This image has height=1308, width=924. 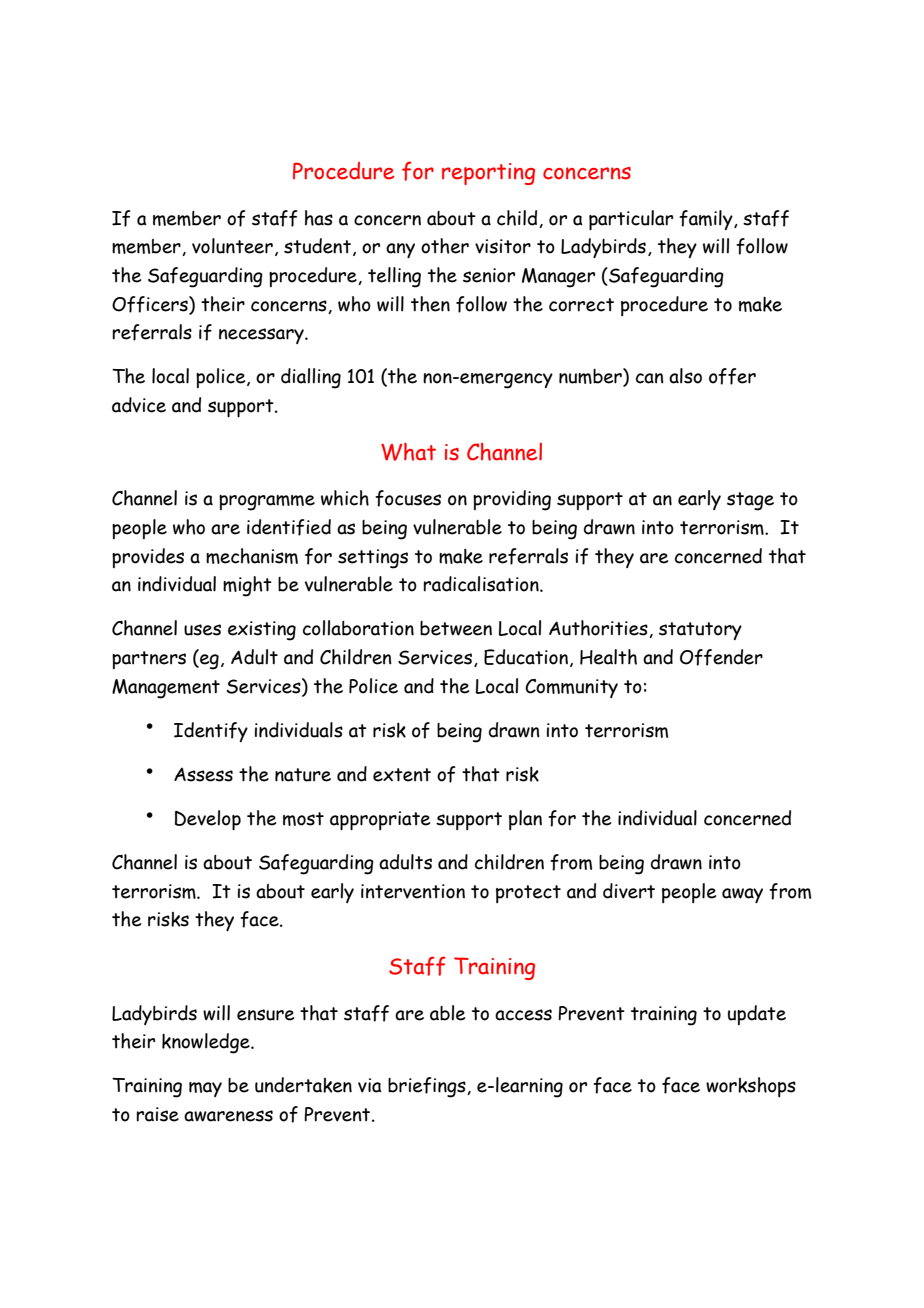 I want to click on volunteer, so click(x=232, y=246).
